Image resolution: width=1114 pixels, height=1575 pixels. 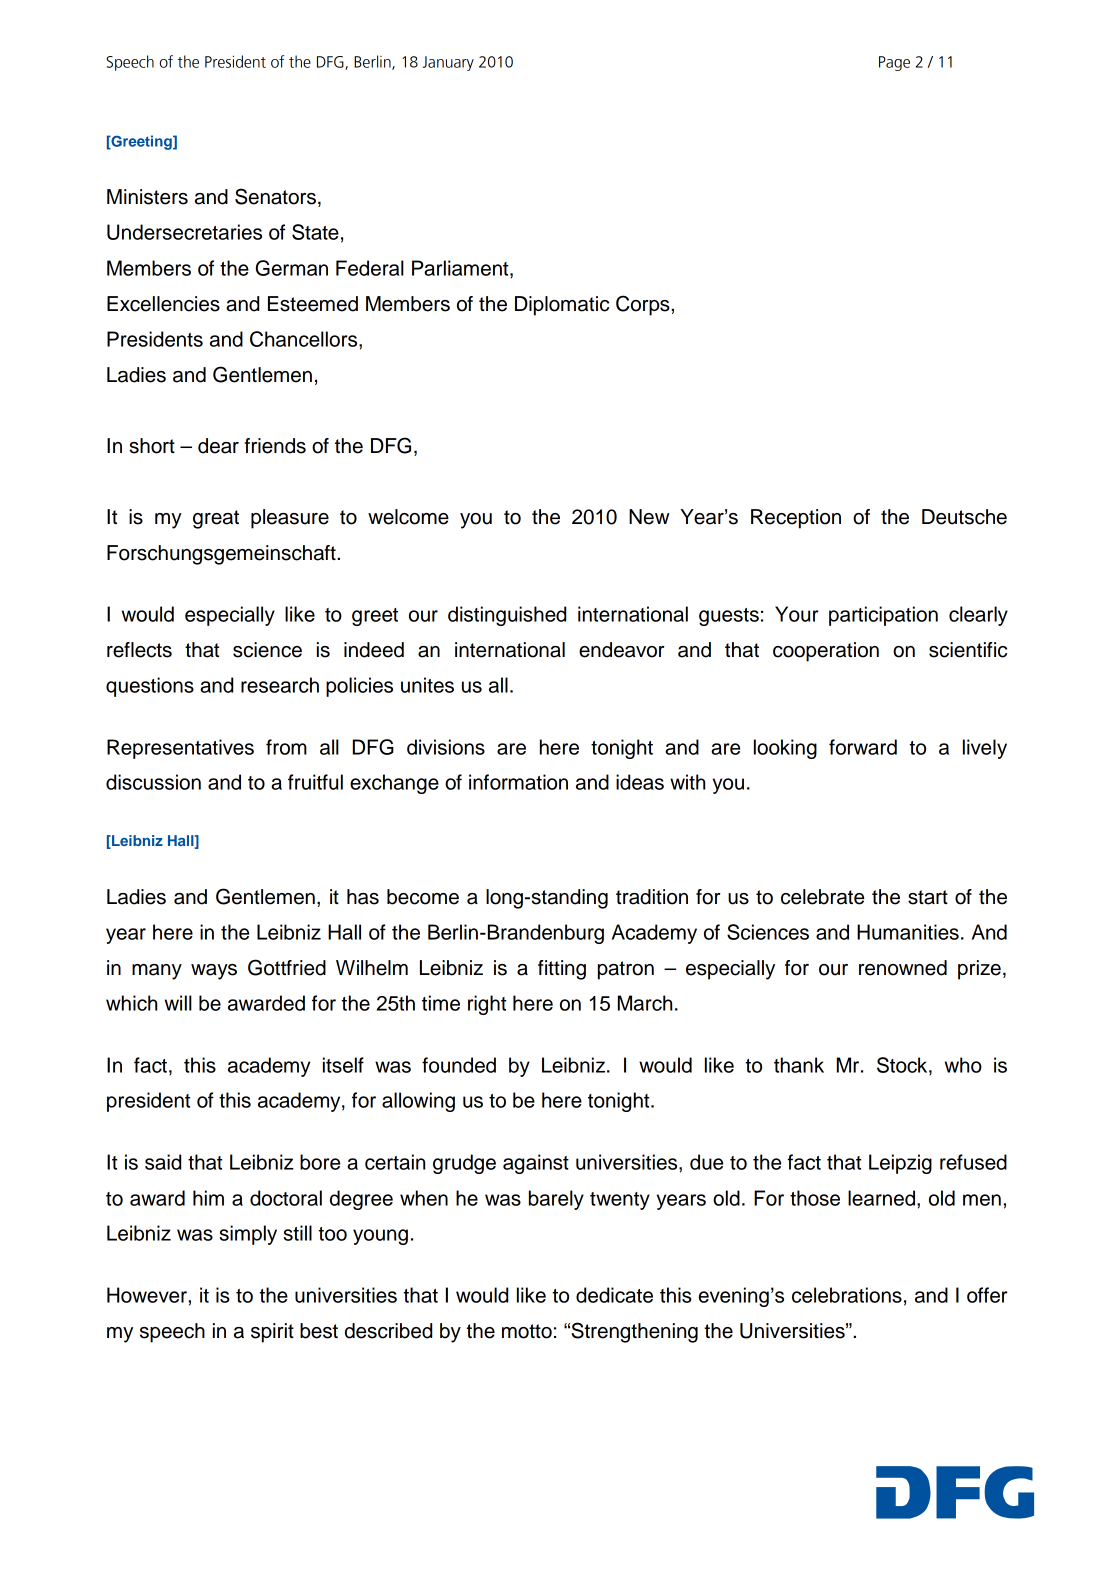 What do you see at coordinates (894, 63) in the screenshot?
I see `Page` at bounding box center [894, 63].
